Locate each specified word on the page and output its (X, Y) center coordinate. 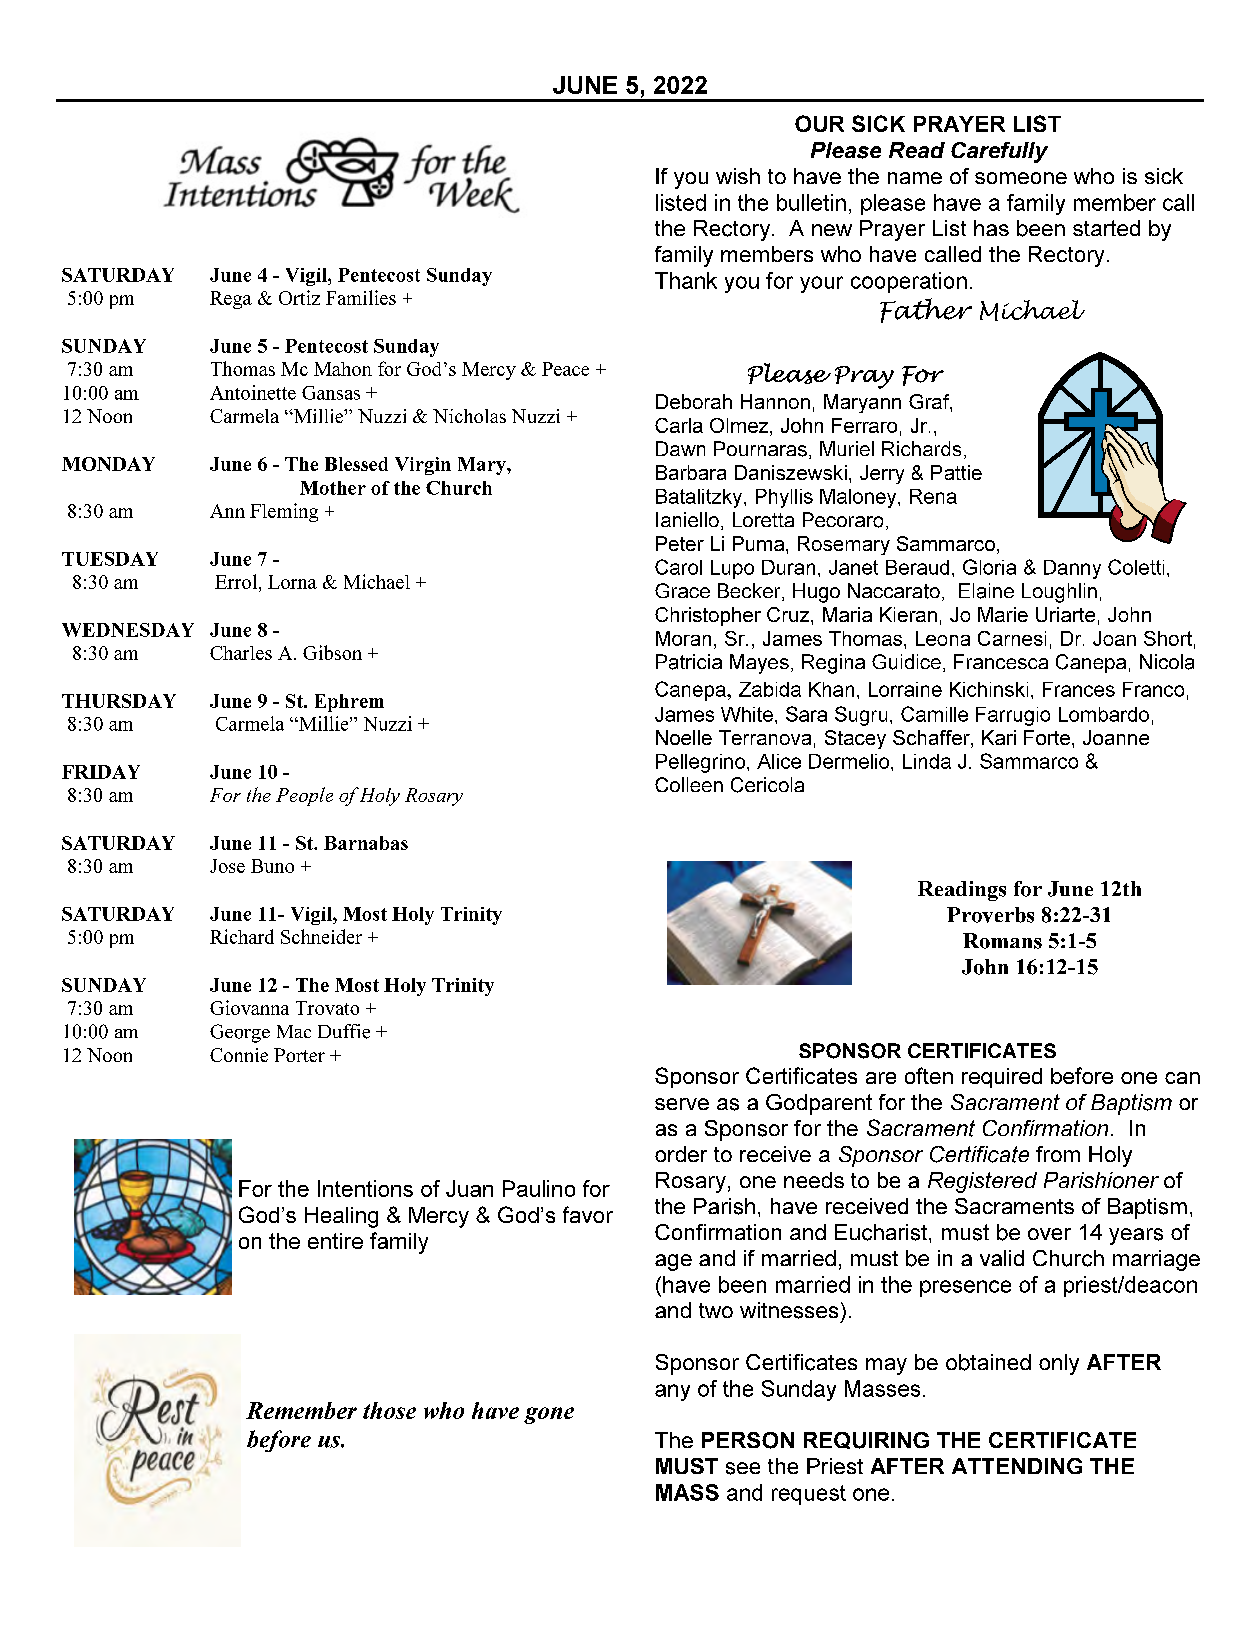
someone (1021, 178)
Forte (1047, 737)
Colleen (689, 784)
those (389, 1410)
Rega (231, 300)
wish (738, 176)
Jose (227, 866)
